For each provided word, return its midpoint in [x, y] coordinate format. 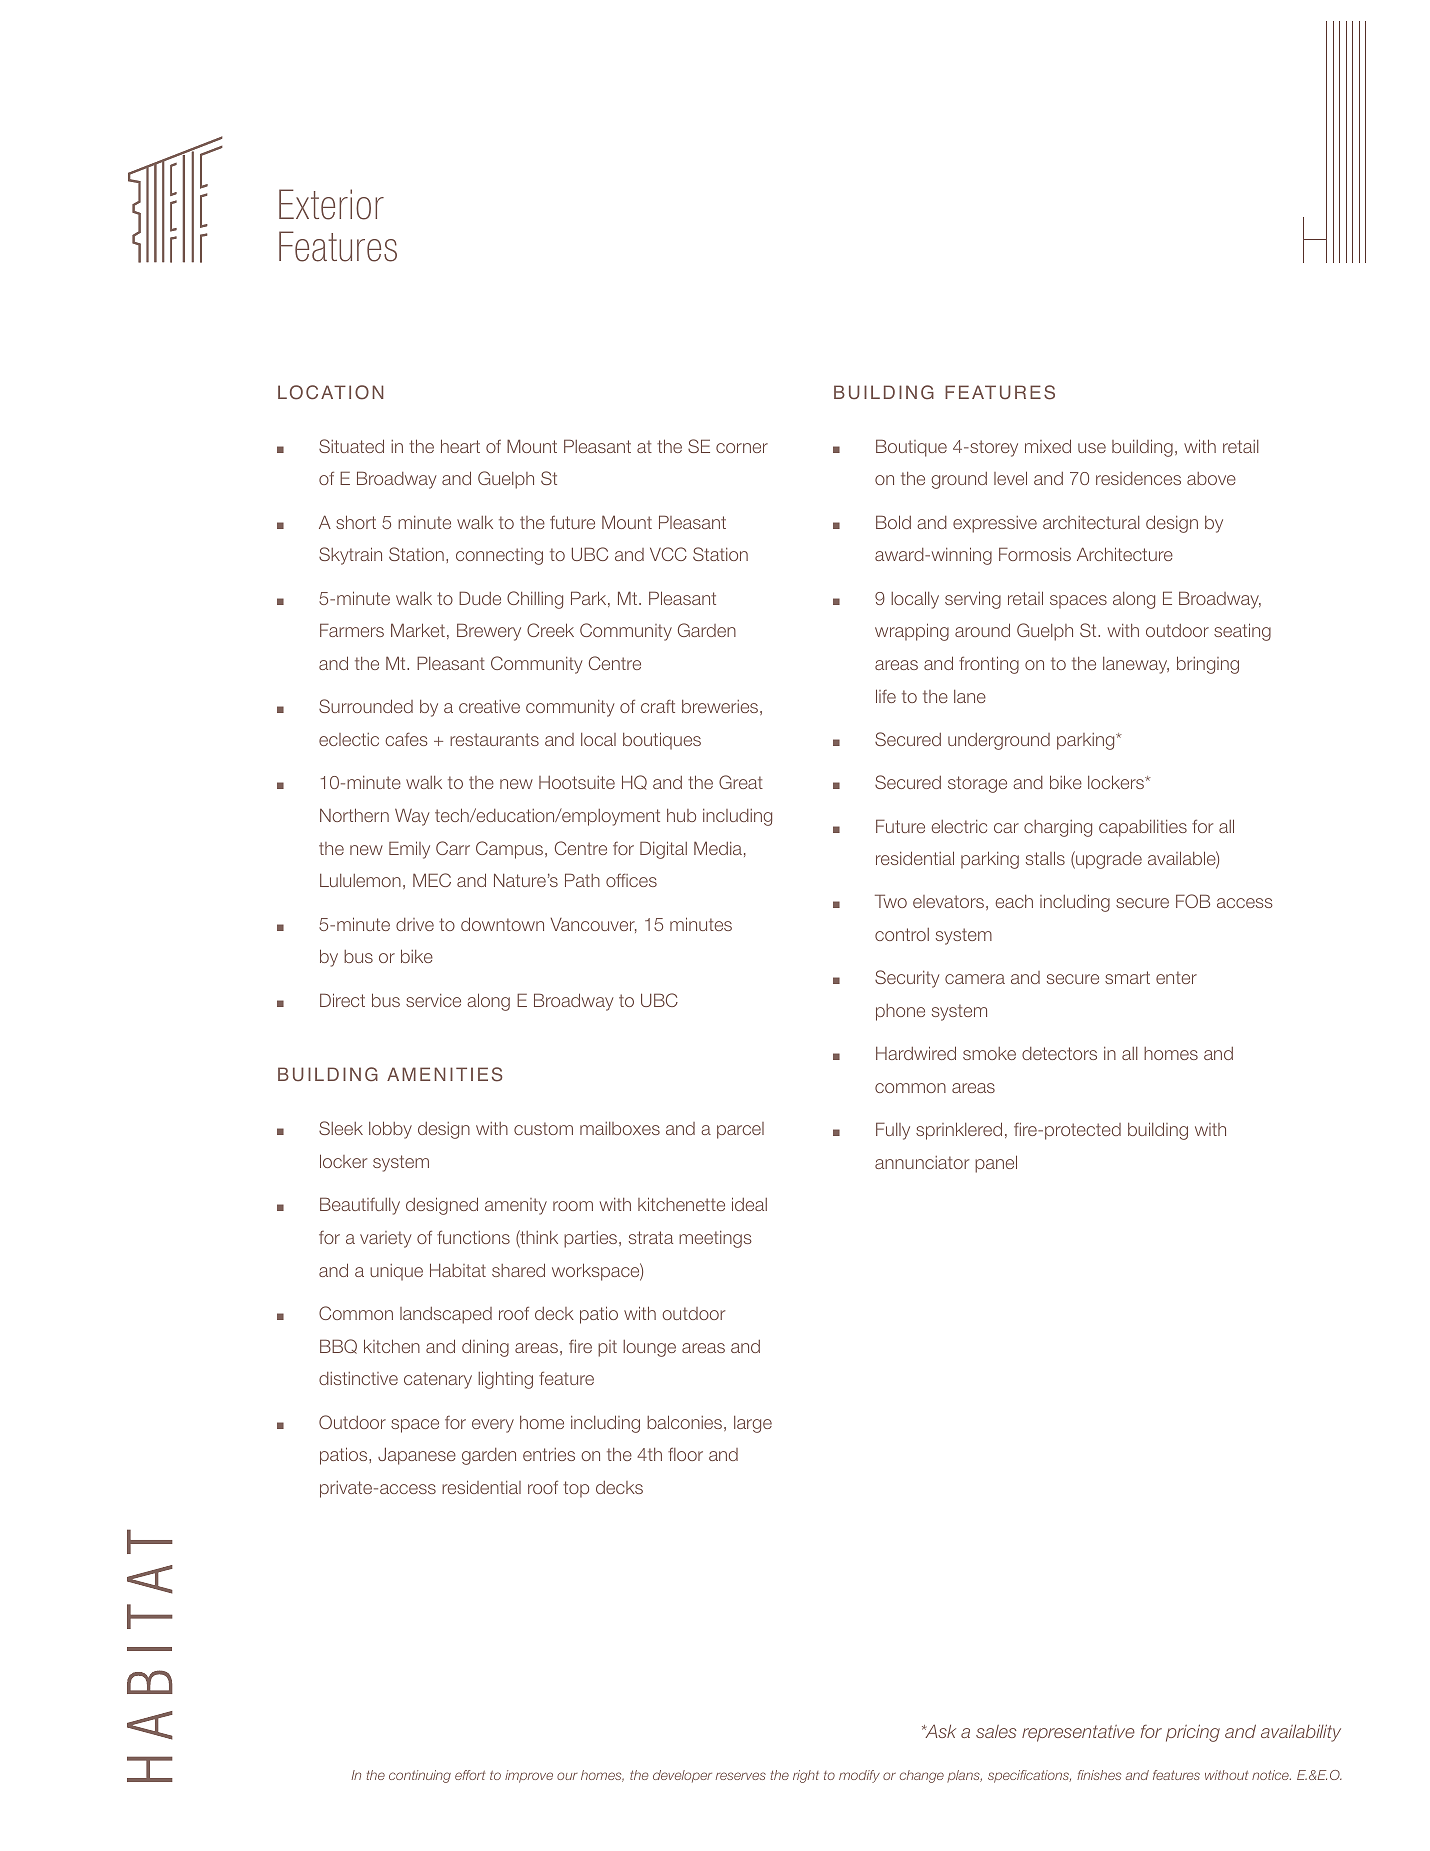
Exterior [331, 204]
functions [473, 1237]
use [1092, 448]
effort [470, 1775]
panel [996, 1164]
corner [742, 448]
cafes [406, 739]
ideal [749, 1204]
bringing [1208, 665]
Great [741, 782]
